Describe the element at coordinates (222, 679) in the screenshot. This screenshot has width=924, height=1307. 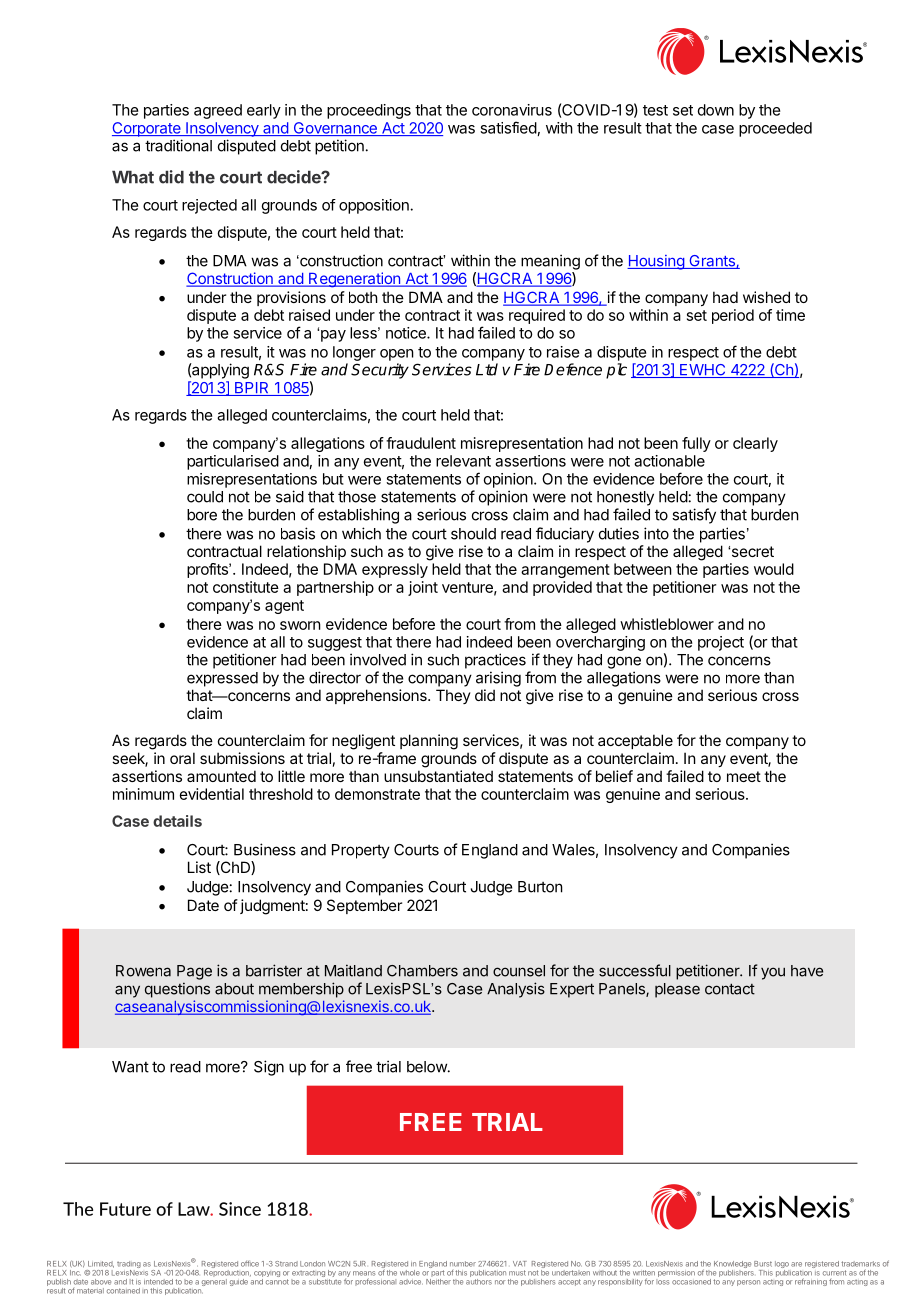
I see `expressed` at that location.
